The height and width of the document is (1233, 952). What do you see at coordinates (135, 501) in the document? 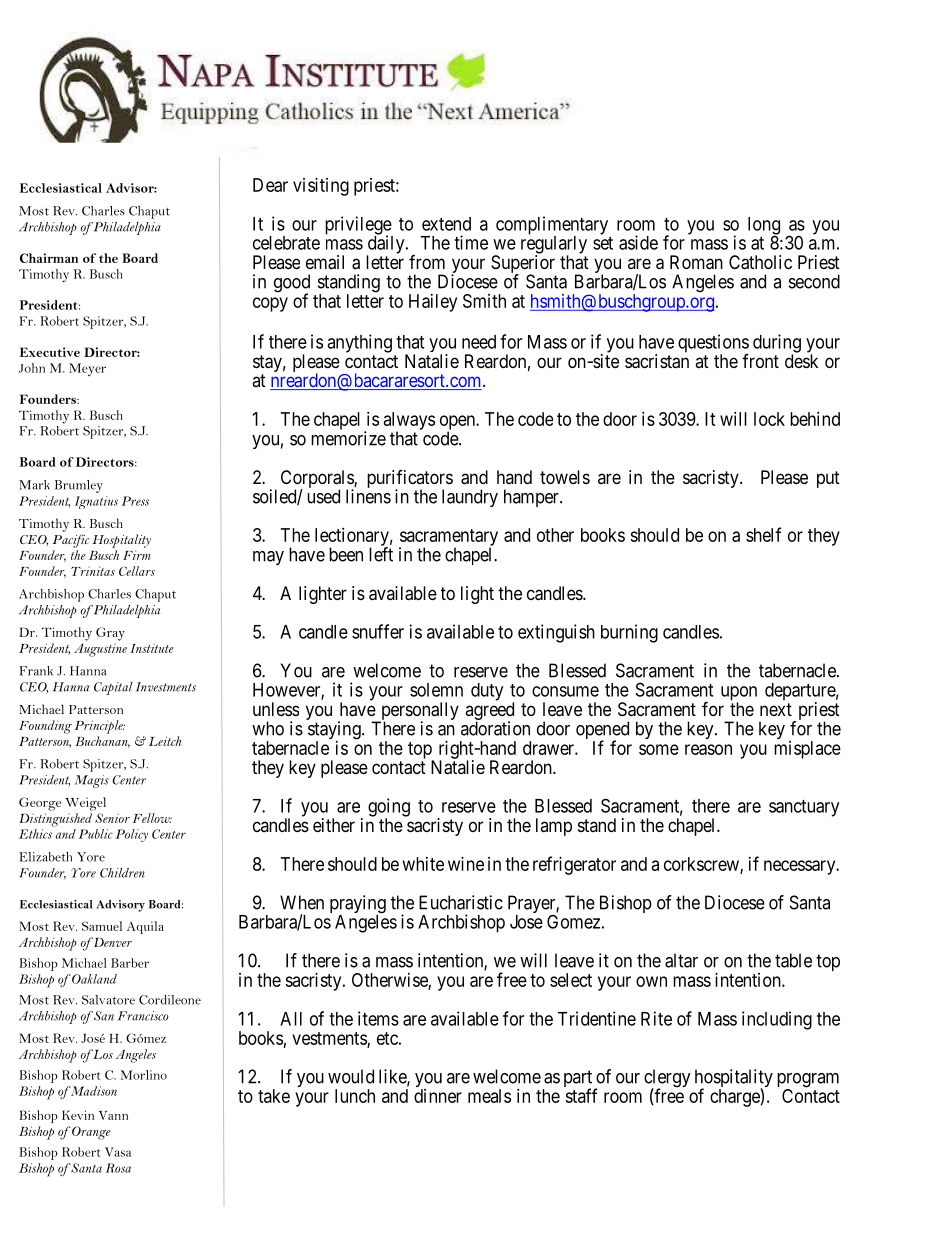
I see `Press` at bounding box center [135, 501].
